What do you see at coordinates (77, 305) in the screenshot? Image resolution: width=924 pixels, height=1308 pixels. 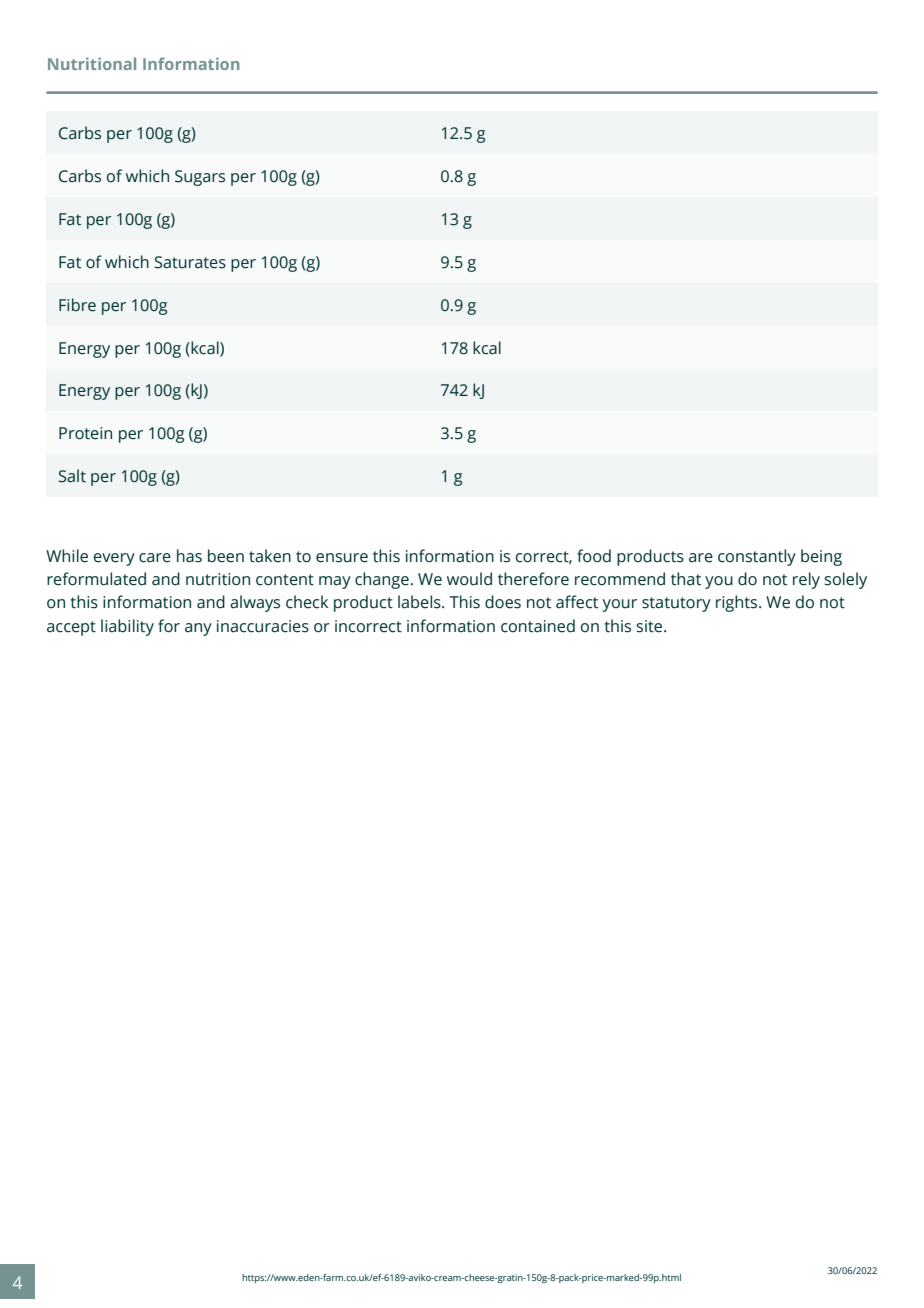 I see `Fibre` at bounding box center [77, 305].
